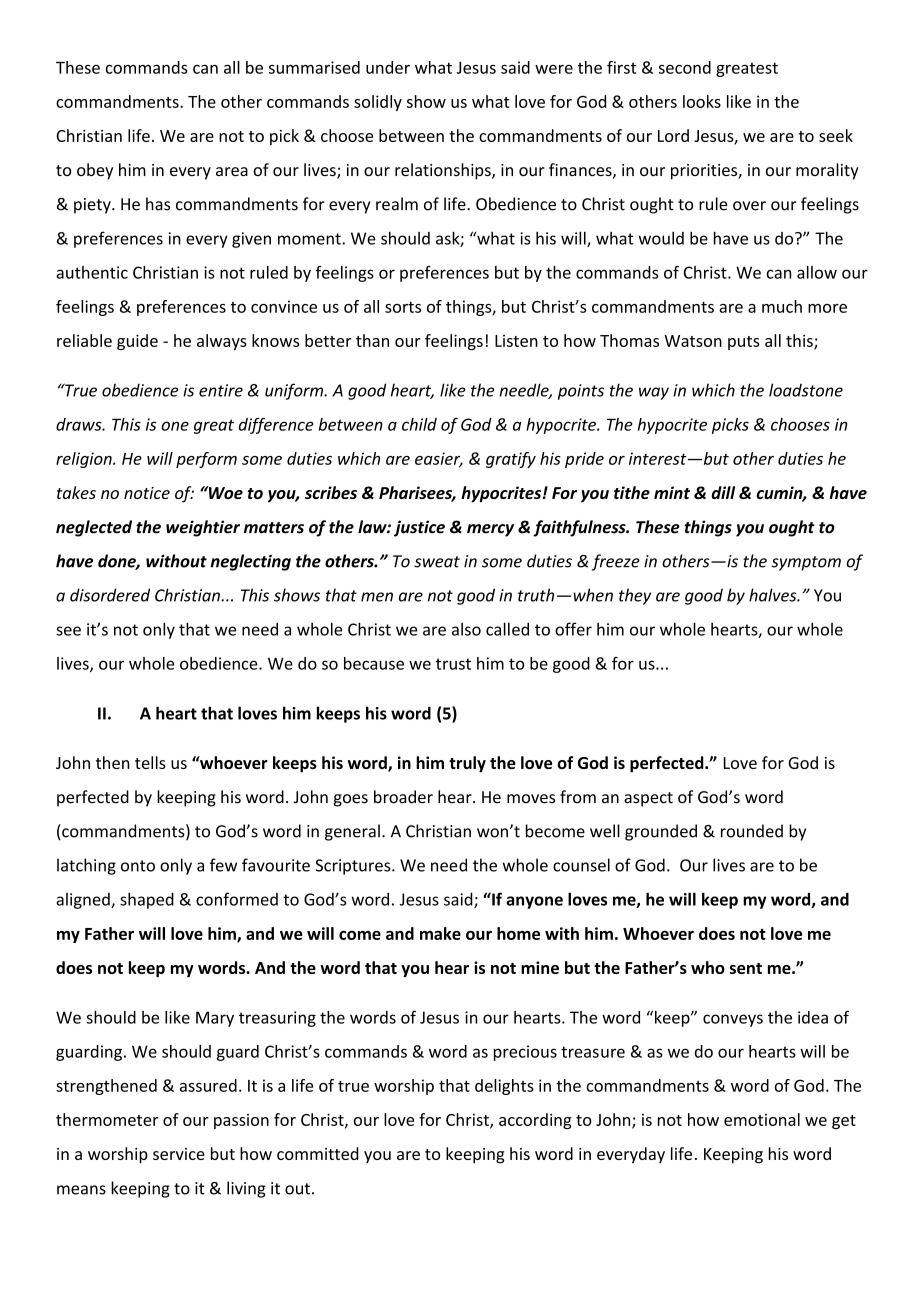 This image has height=1308, width=924. Describe the element at coordinates (762, 1119) in the image. I see `emotional` at that location.
